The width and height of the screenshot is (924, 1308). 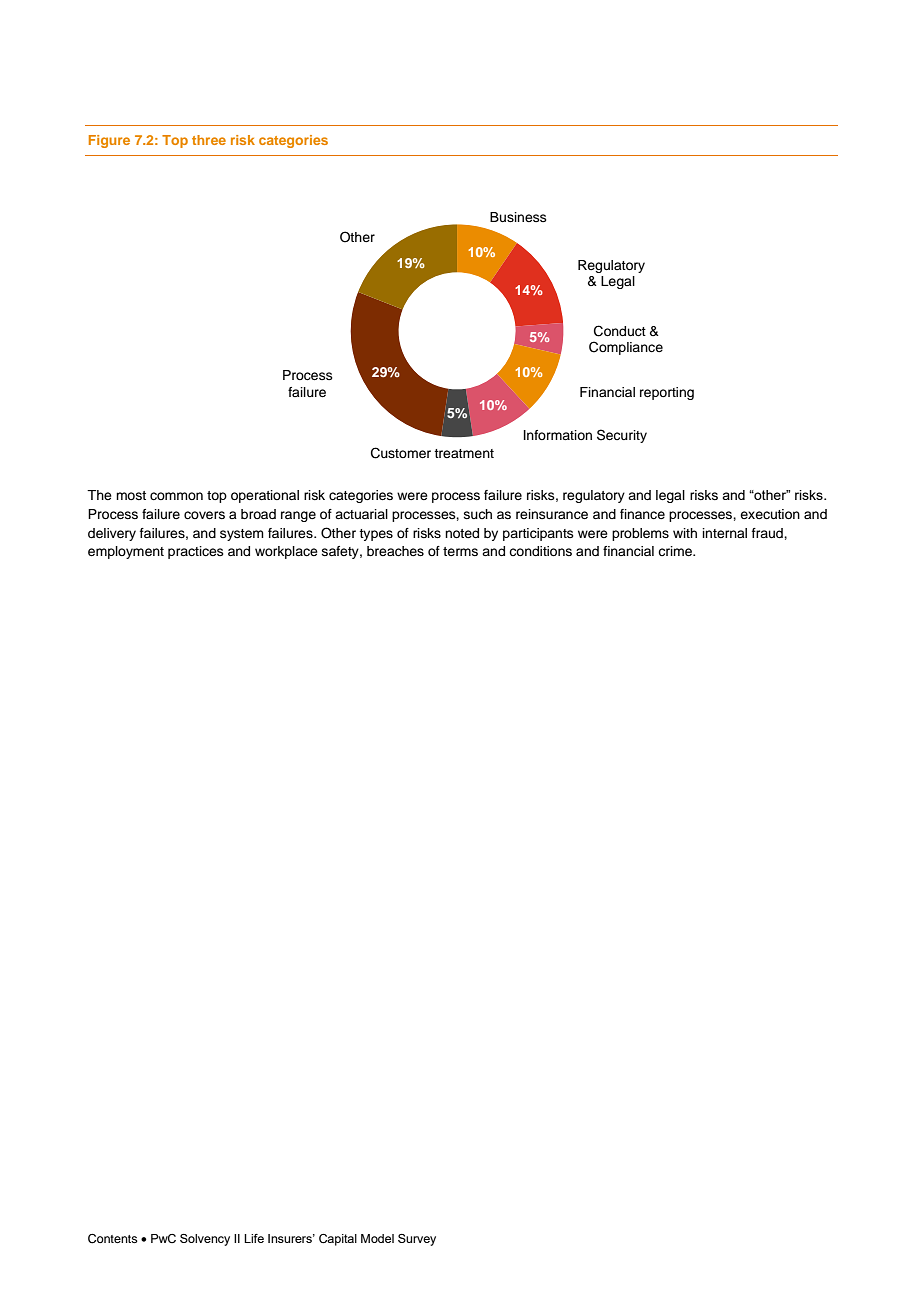 What do you see at coordinates (676, 551) in the screenshot?
I see `crime` at bounding box center [676, 551].
